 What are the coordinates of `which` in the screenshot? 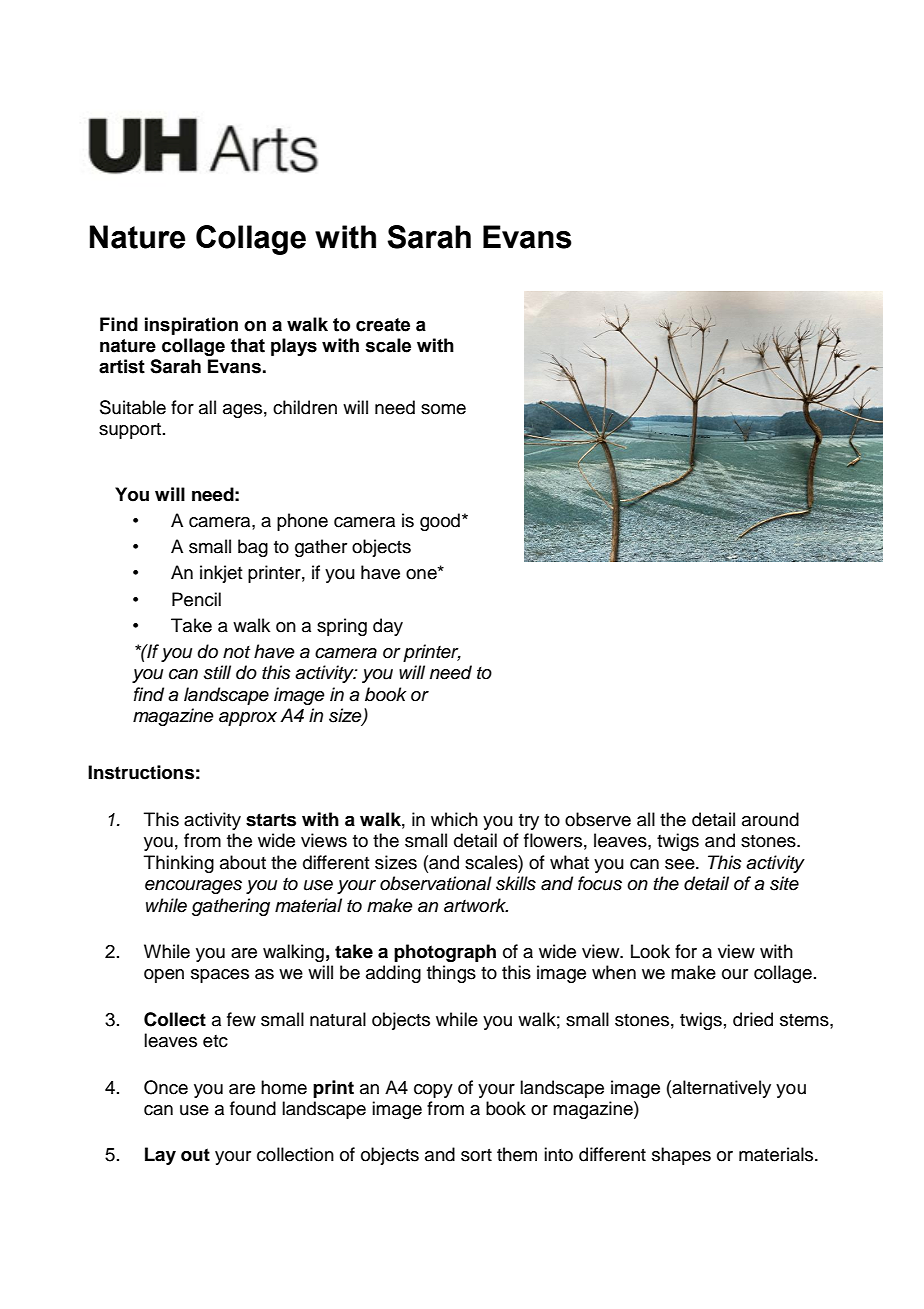 It's located at (454, 819).
